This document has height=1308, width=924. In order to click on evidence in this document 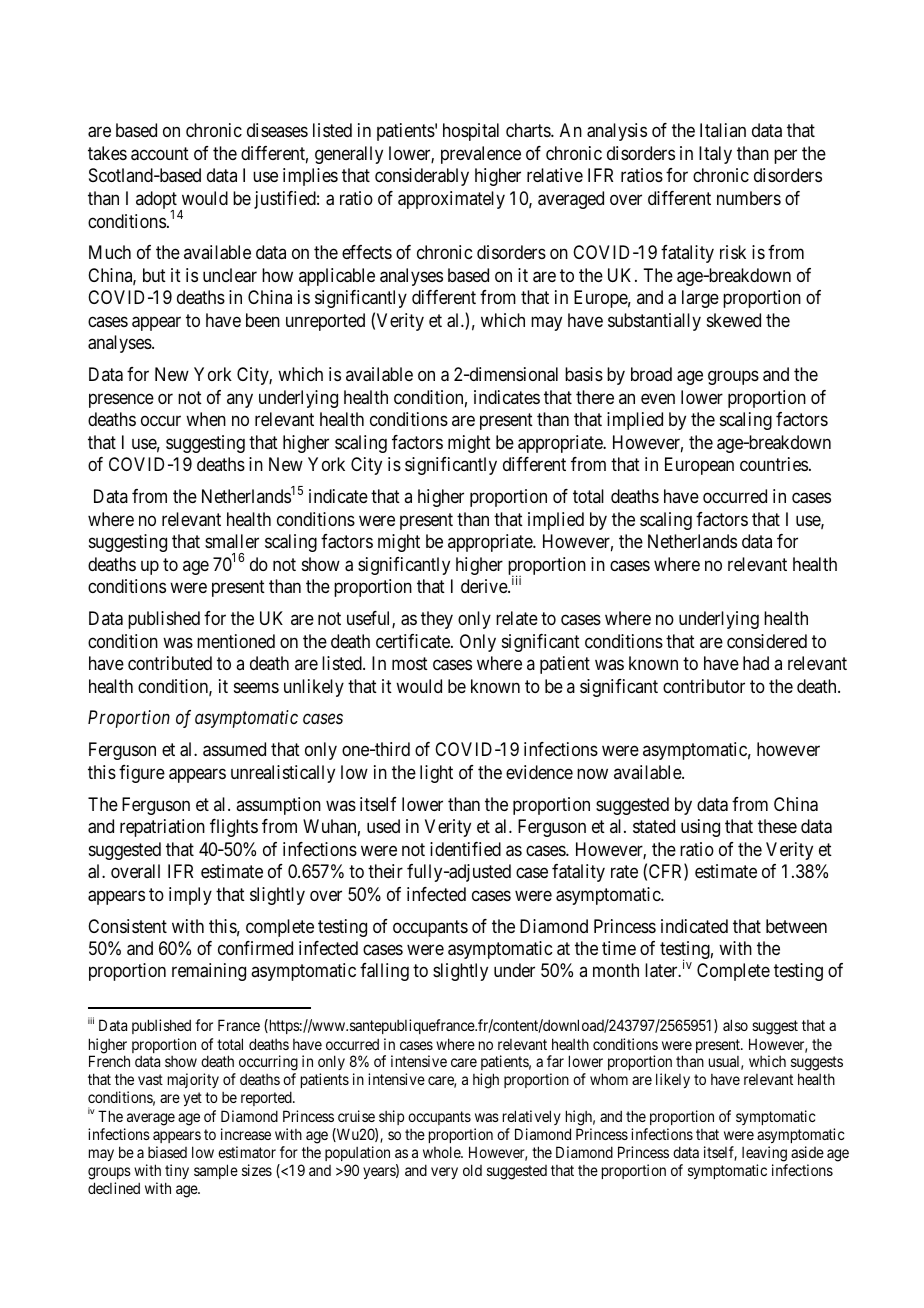, I will do `click(539, 772)`.
